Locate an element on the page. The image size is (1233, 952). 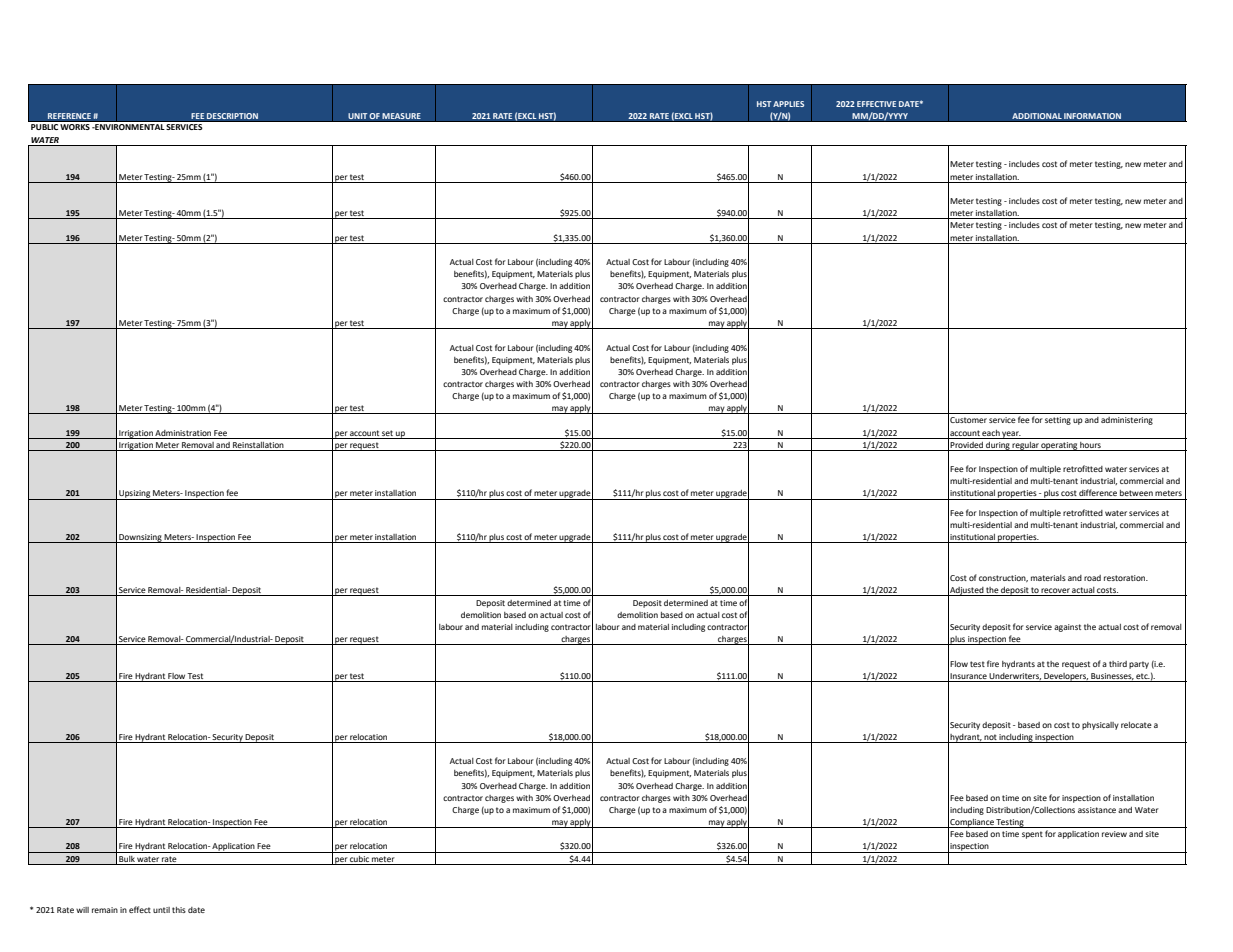
difference is located at coordinates (1098, 492).
